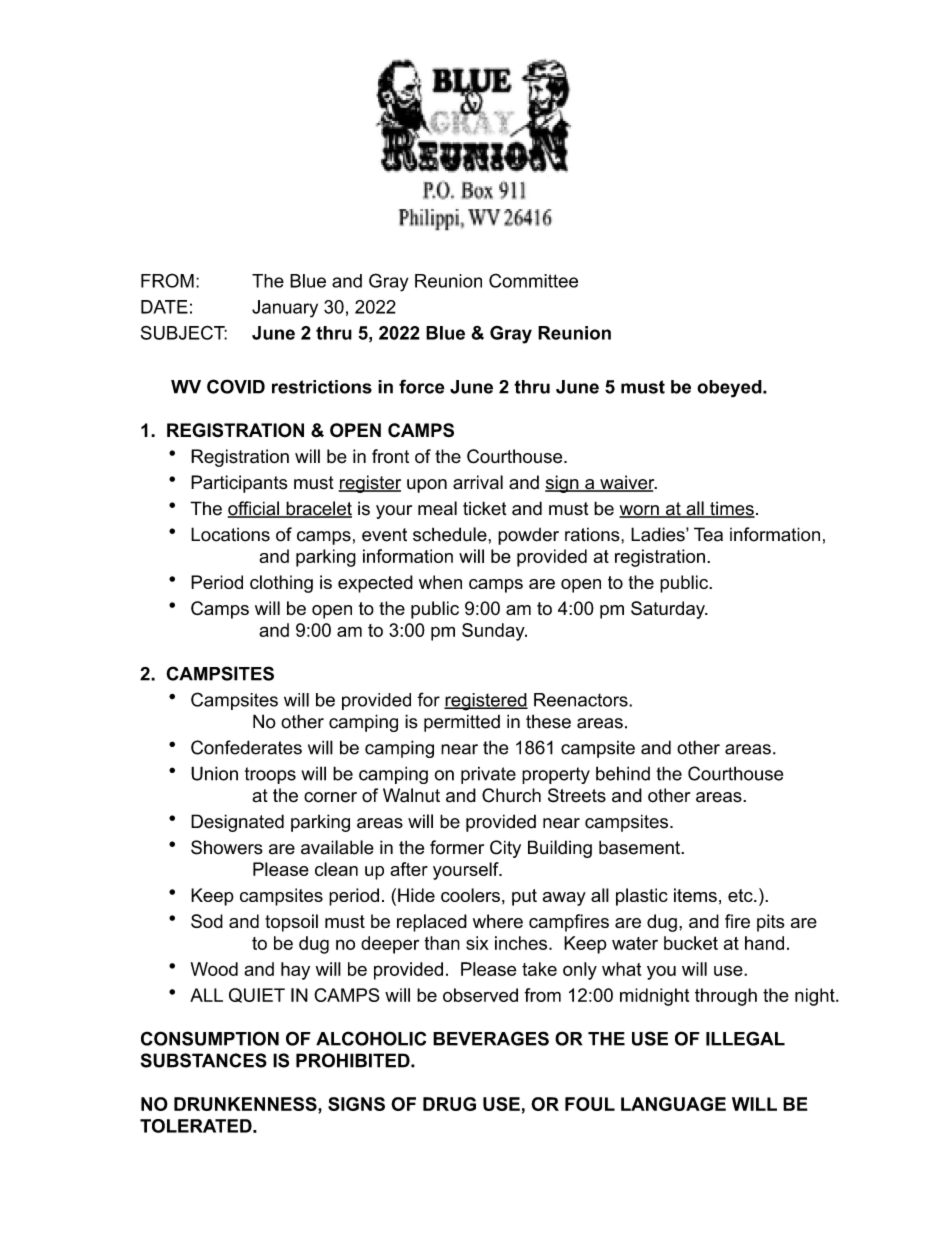  Describe the element at coordinates (440, 582) in the screenshot. I see `when` at that location.
